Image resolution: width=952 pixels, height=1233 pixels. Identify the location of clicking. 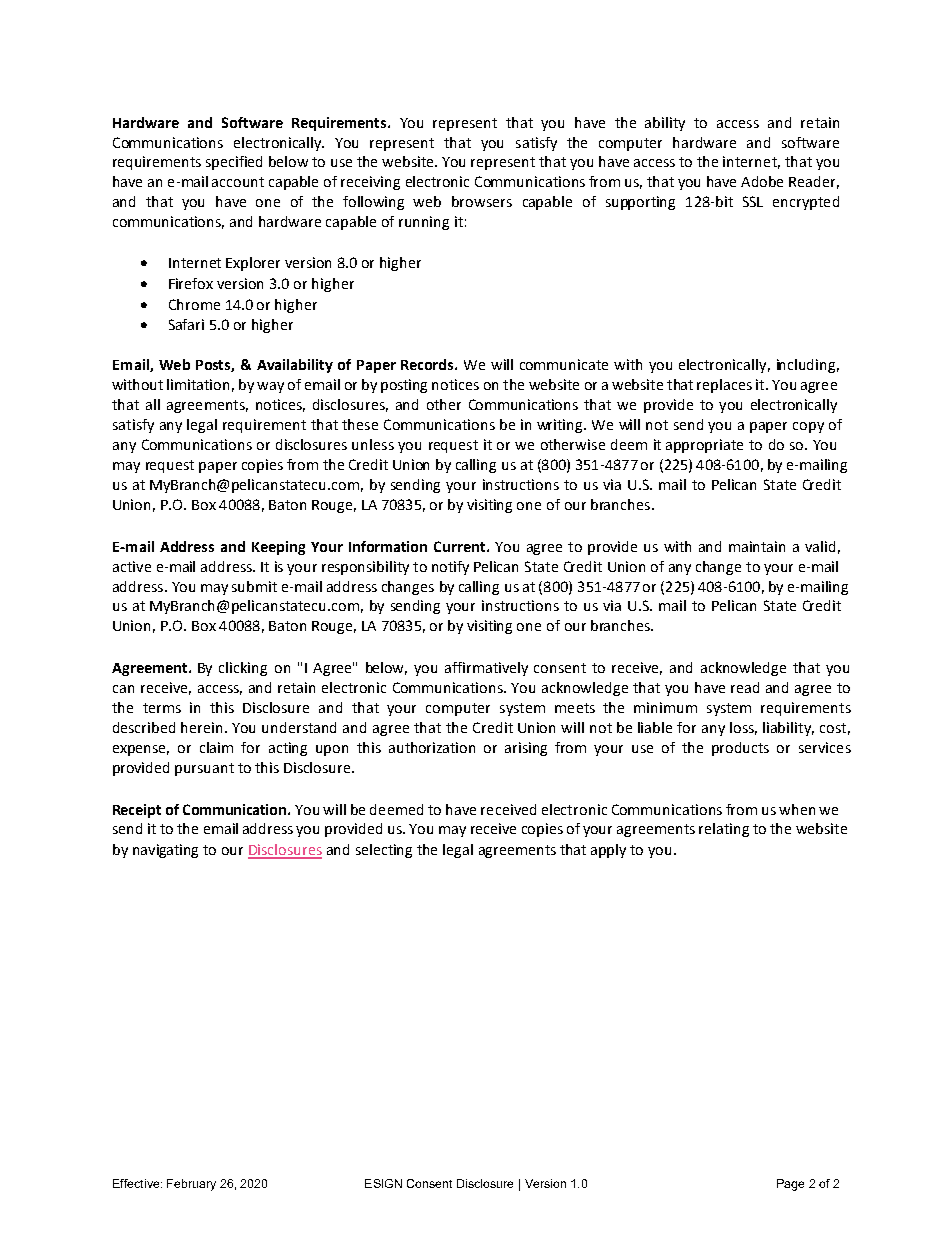
(243, 669).
